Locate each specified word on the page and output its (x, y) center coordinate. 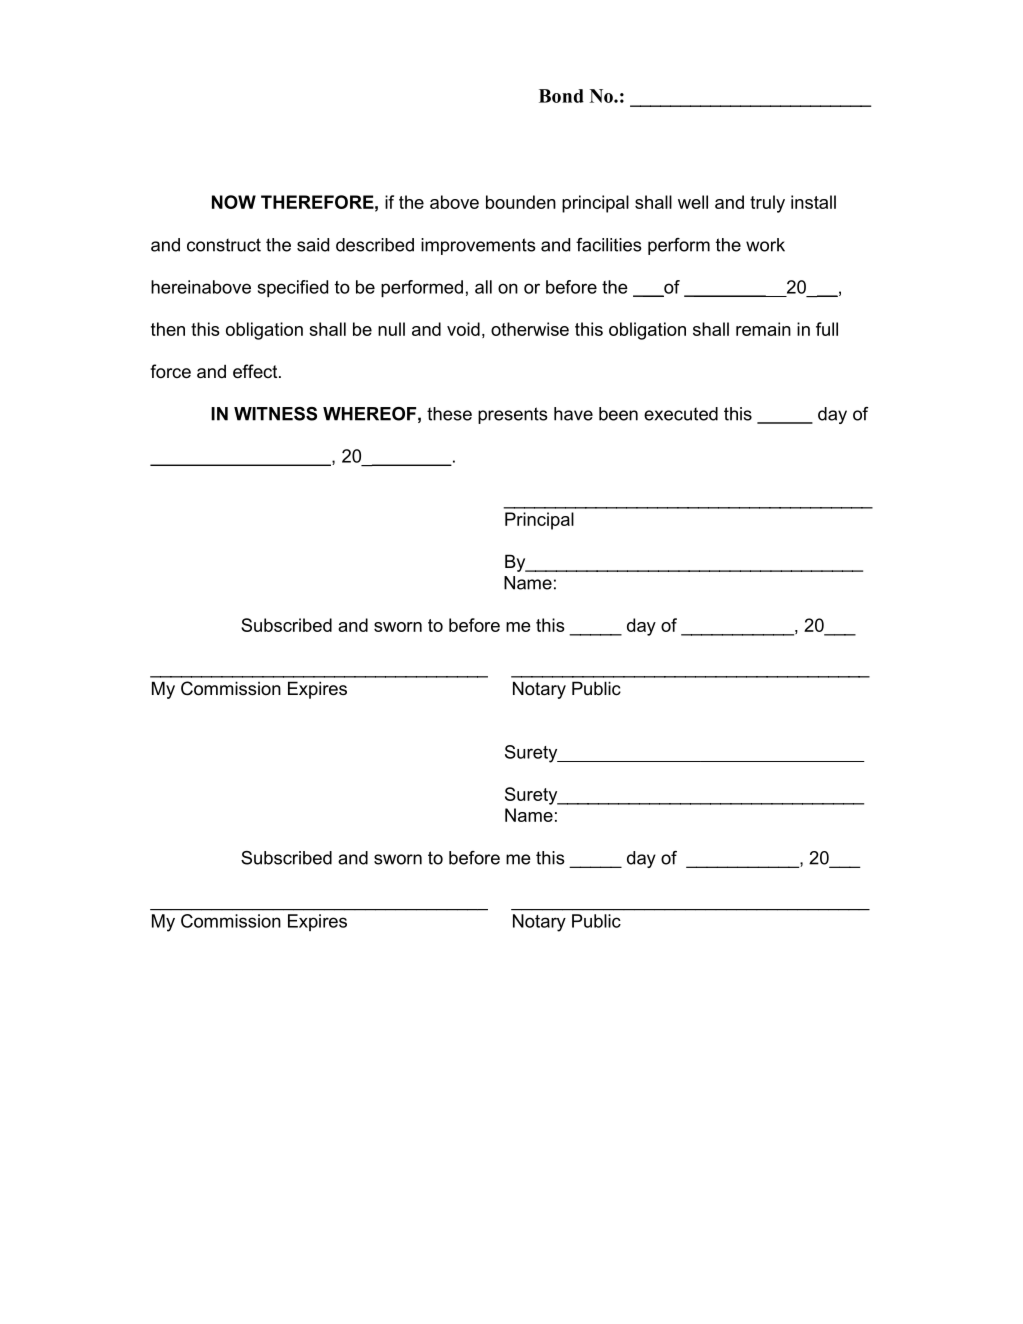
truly (767, 204)
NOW (234, 202)
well (693, 202)
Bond (561, 96)
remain (763, 329)
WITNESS (275, 414)
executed (681, 414)
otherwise (530, 329)
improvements (478, 246)
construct (224, 245)
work (765, 245)
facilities (609, 245)
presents (513, 415)
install (813, 202)
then (168, 329)
